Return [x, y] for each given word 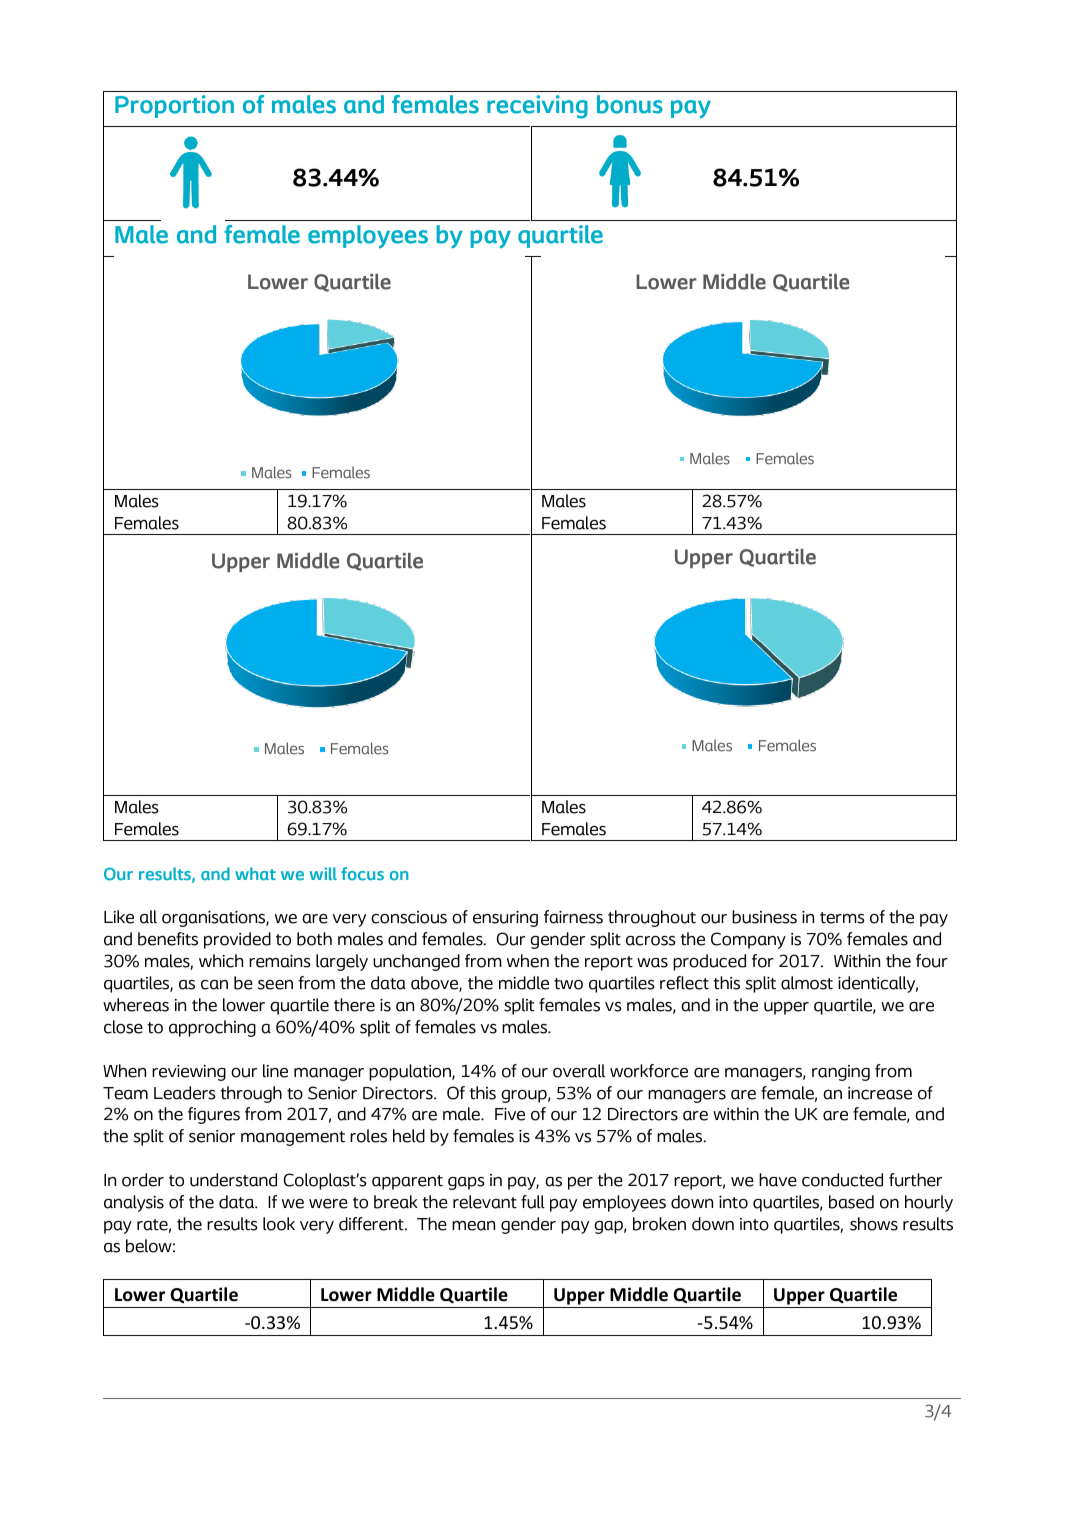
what [255, 873]
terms [842, 918]
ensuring [505, 919]
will [323, 873]
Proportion [174, 106]
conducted [842, 1180]
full [533, 1202]
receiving [537, 107]
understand [233, 1180]
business [764, 917]
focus [362, 874]
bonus [630, 104]
